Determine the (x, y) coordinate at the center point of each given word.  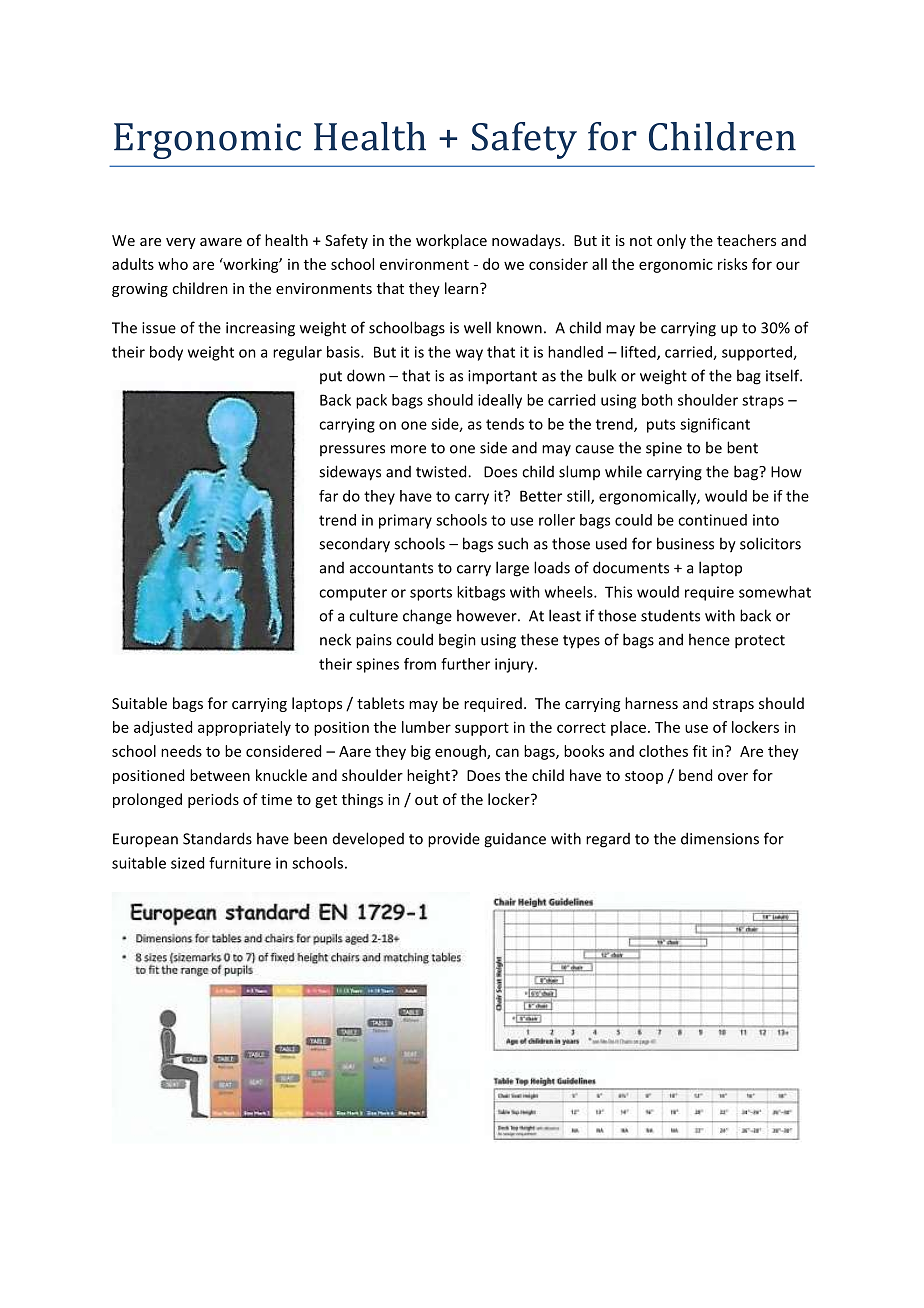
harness (651, 703)
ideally (500, 401)
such (513, 543)
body (166, 353)
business (685, 543)
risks (732, 264)
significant (715, 425)
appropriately (244, 728)
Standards (217, 838)
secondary (354, 545)
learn (461, 288)
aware (221, 242)
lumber (426, 727)
